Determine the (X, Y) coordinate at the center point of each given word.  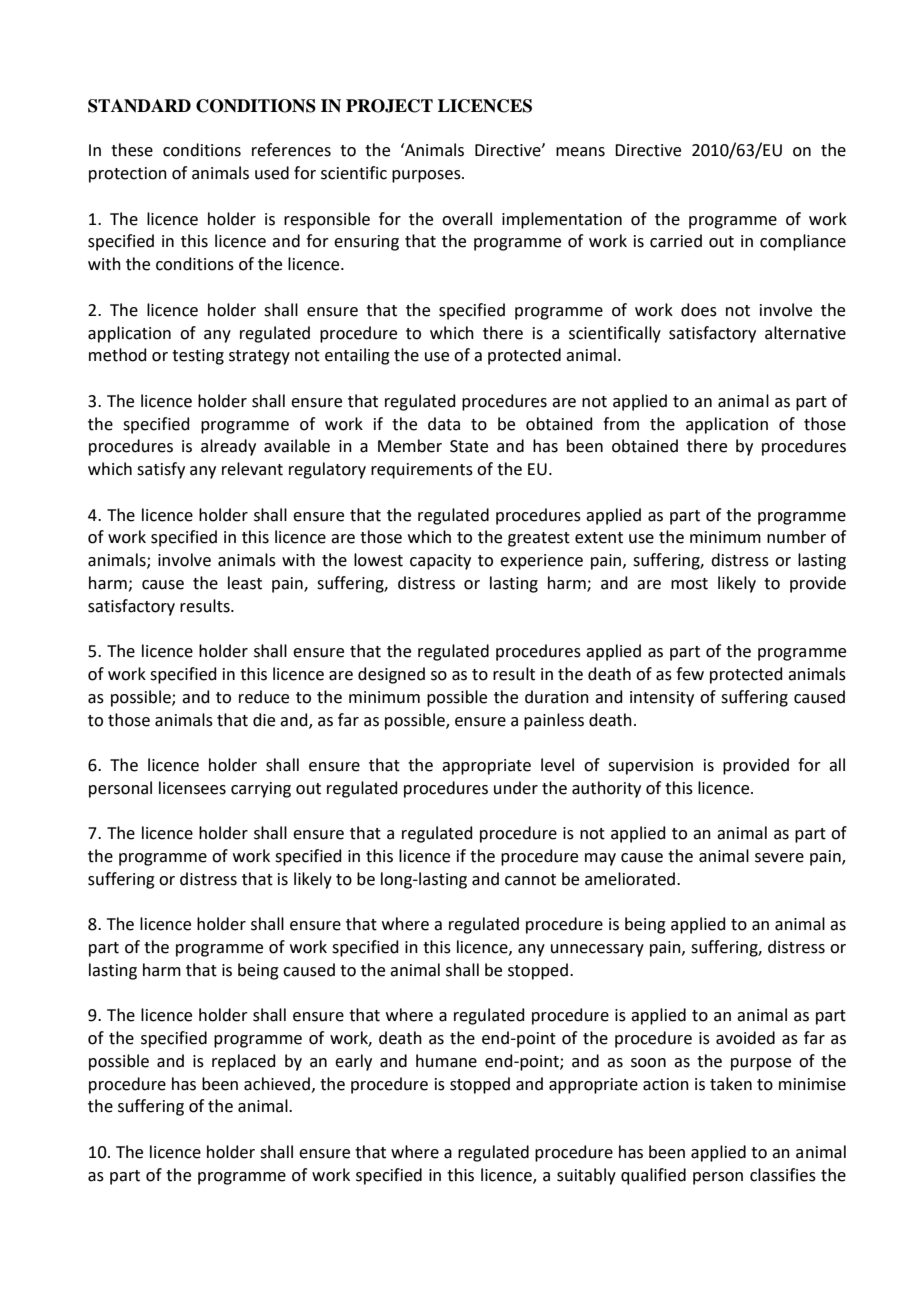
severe (779, 858)
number (796, 537)
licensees (192, 788)
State (469, 446)
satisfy (161, 470)
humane (446, 1061)
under (516, 788)
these (132, 150)
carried (676, 241)
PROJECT (389, 106)
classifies (783, 1175)
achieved (277, 1084)
